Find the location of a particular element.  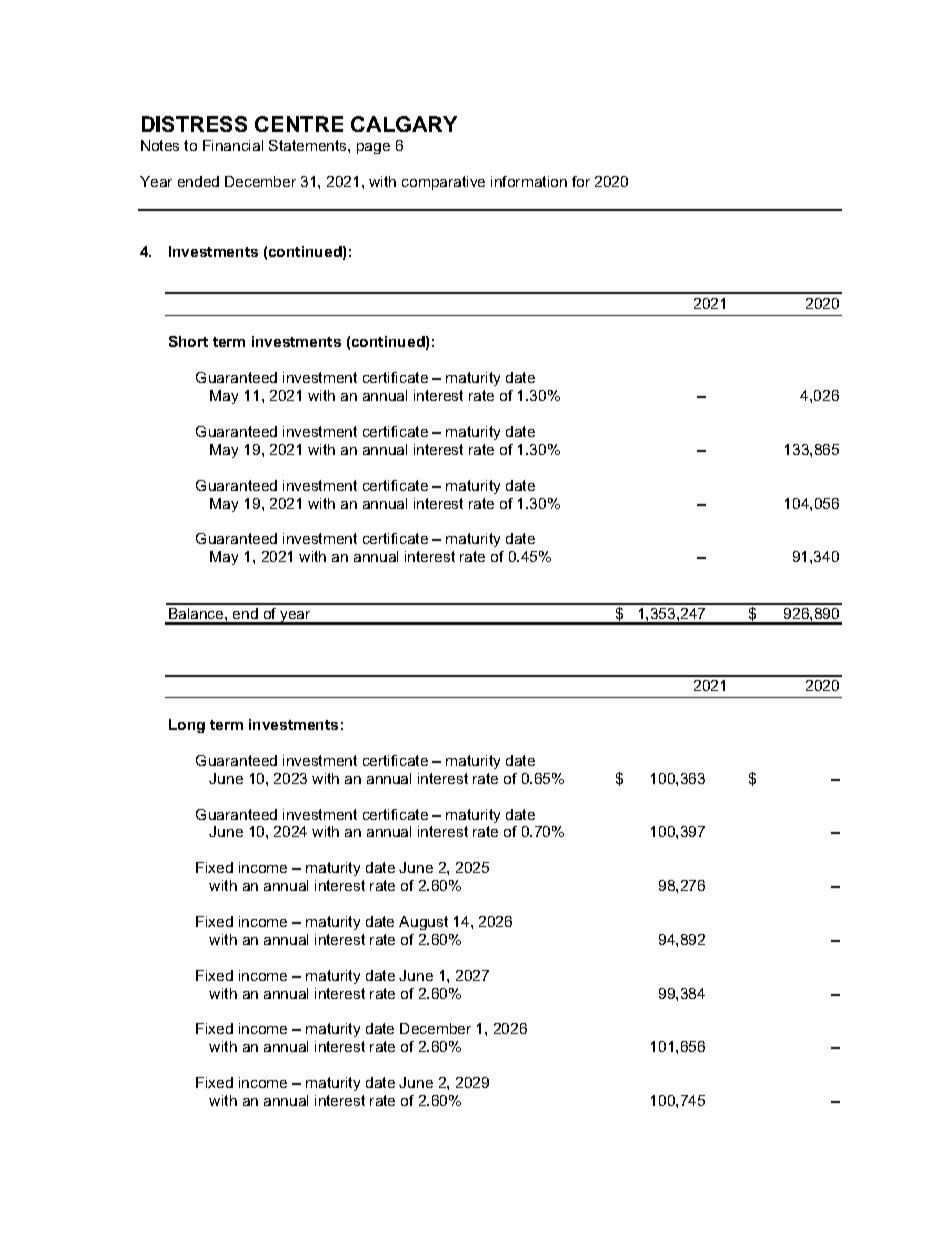

information is located at coordinates (529, 181).
